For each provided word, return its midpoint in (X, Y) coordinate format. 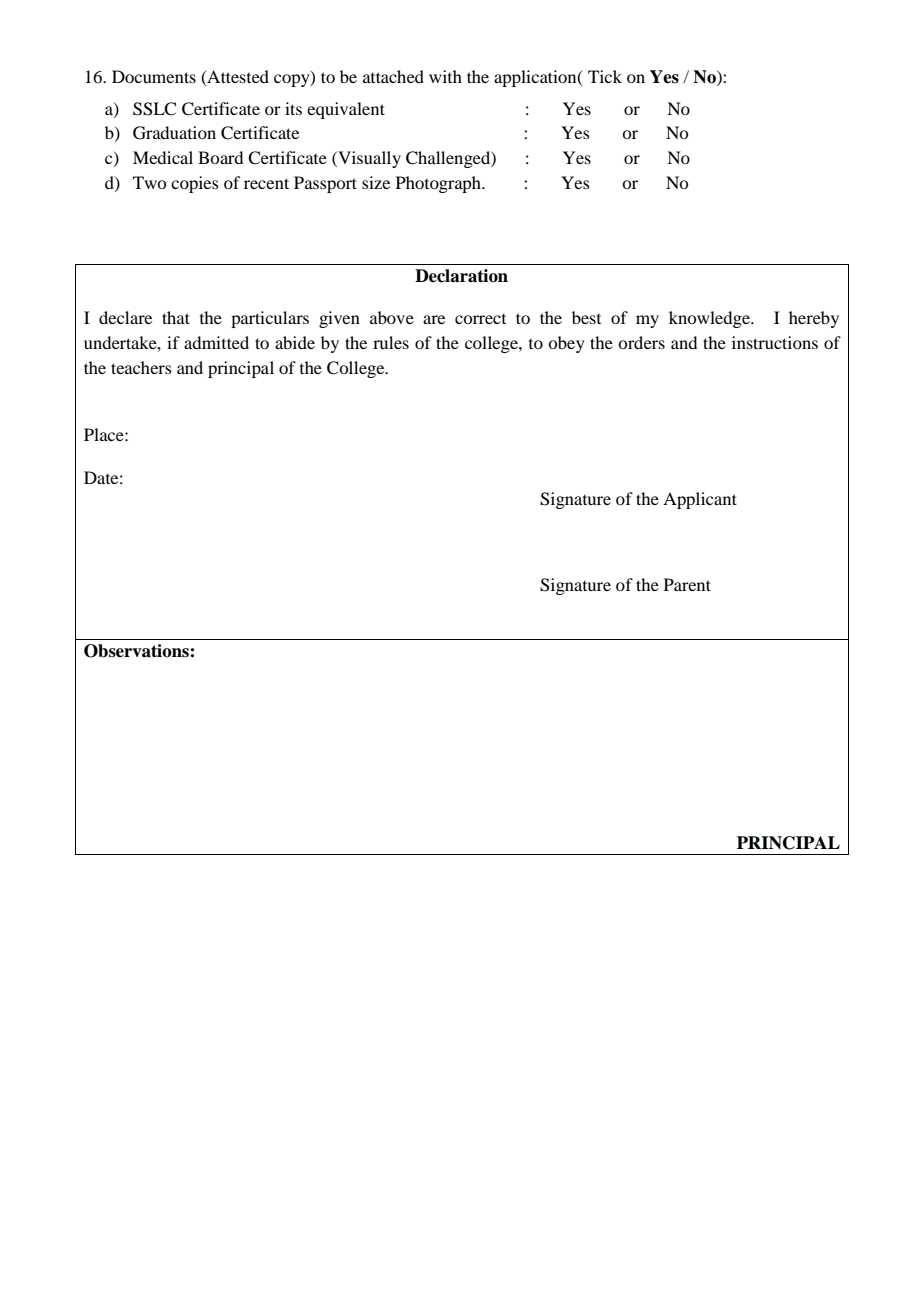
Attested (237, 77)
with (445, 76)
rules (391, 342)
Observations (137, 651)
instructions (775, 342)
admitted (216, 342)
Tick (605, 76)
